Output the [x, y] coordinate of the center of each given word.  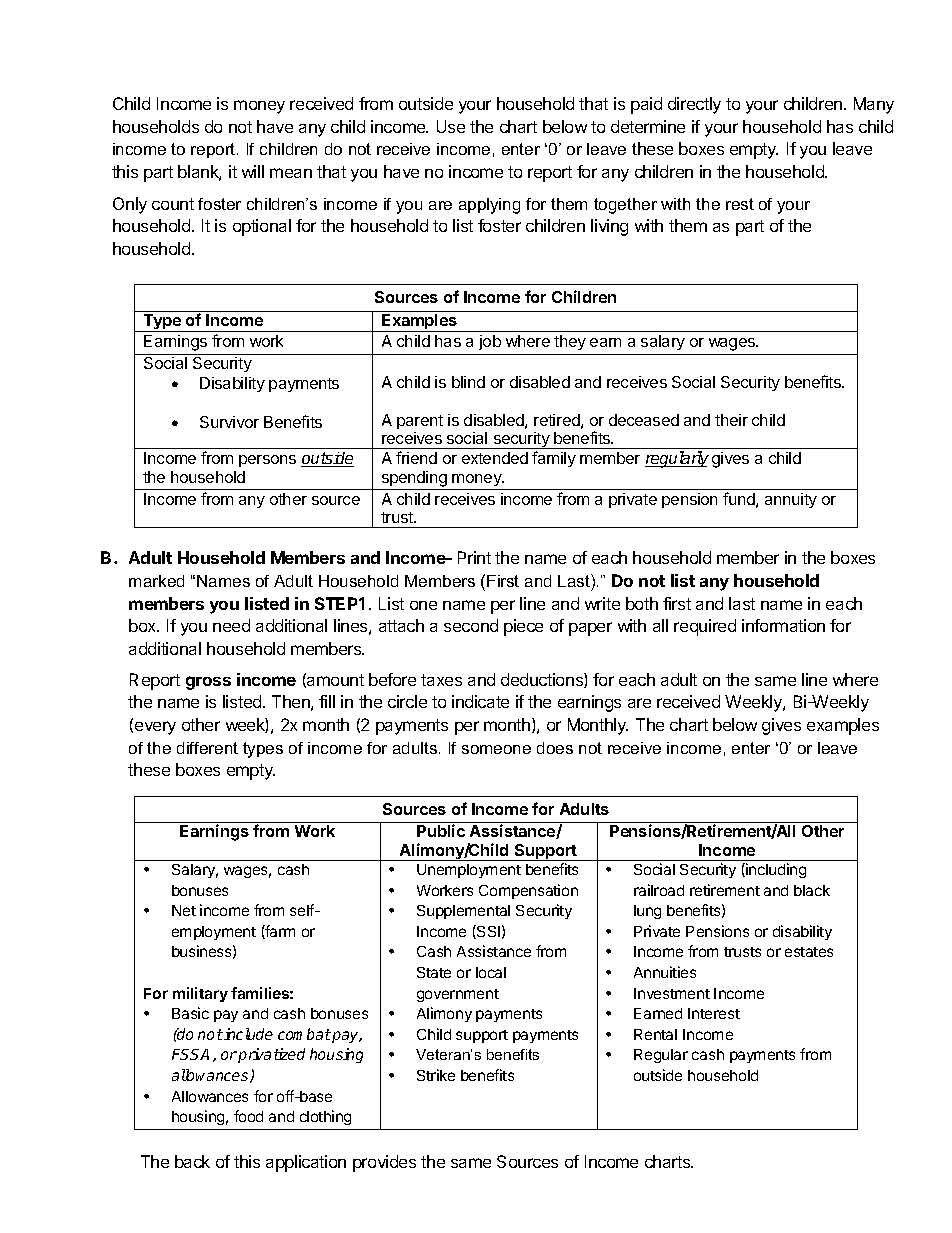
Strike [436, 1075]
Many [874, 105]
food [248, 1116]
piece [523, 627]
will [253, 171]
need [231, 625]
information [783, 625]
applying [489, 206]
